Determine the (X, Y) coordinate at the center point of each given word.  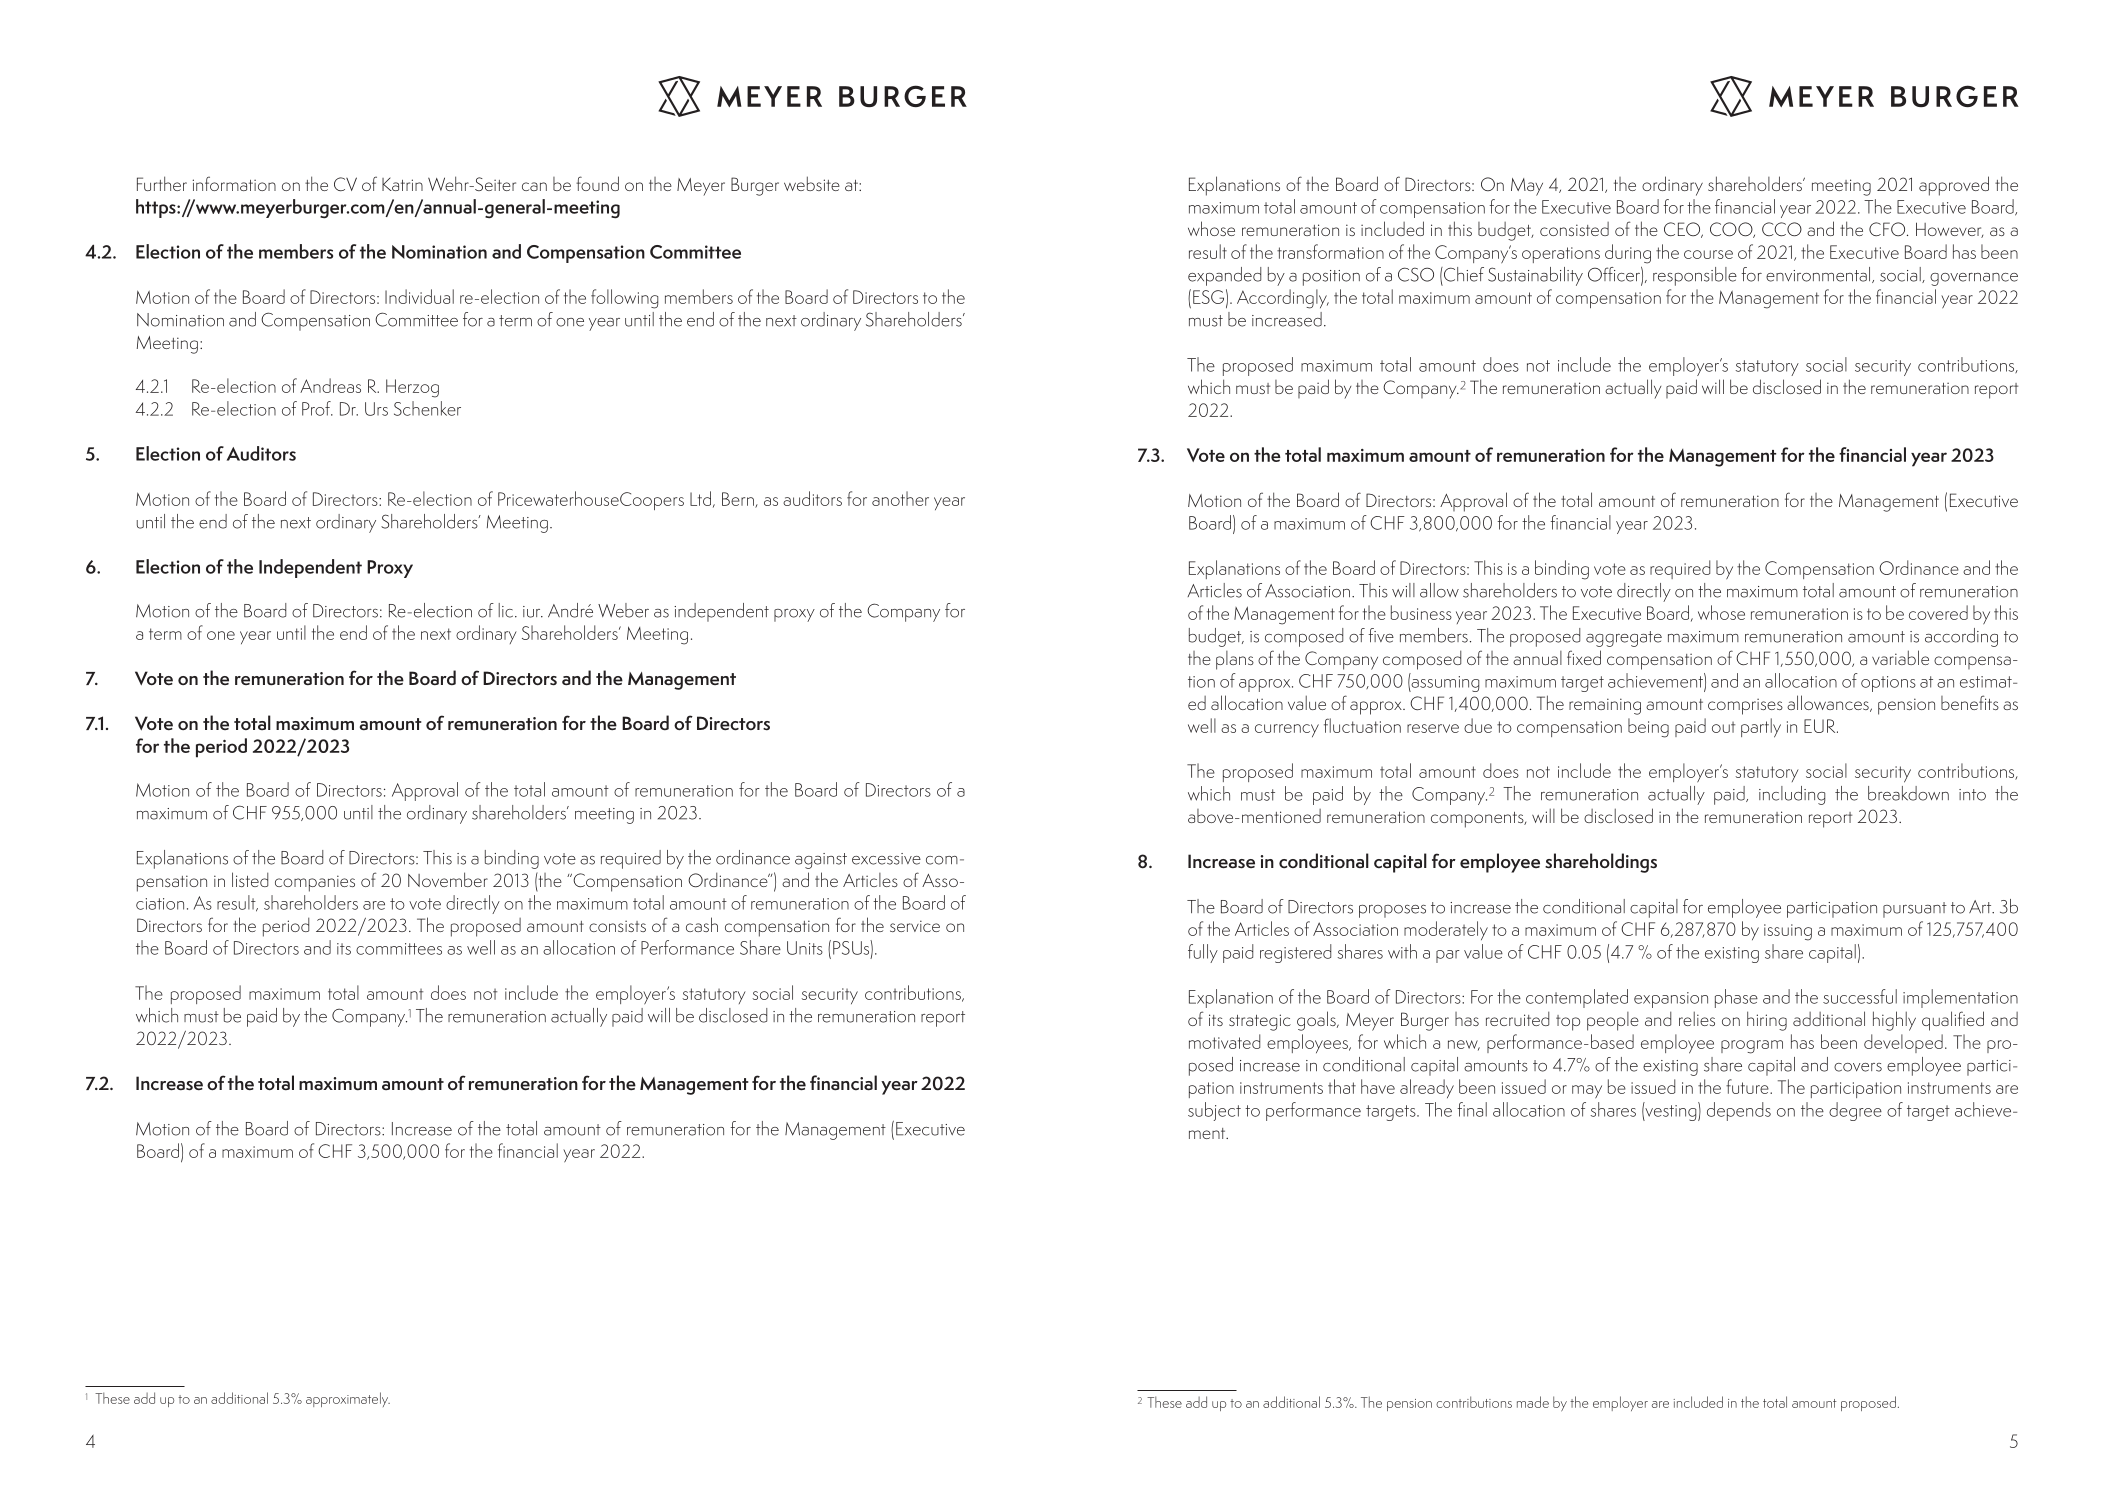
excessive (886, 859)
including (1792, 795)
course (1708, 254)
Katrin (402, 184)
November (448, 879)
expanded (1224, 276)
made (1533, 1402)
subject (1214, 1111)
